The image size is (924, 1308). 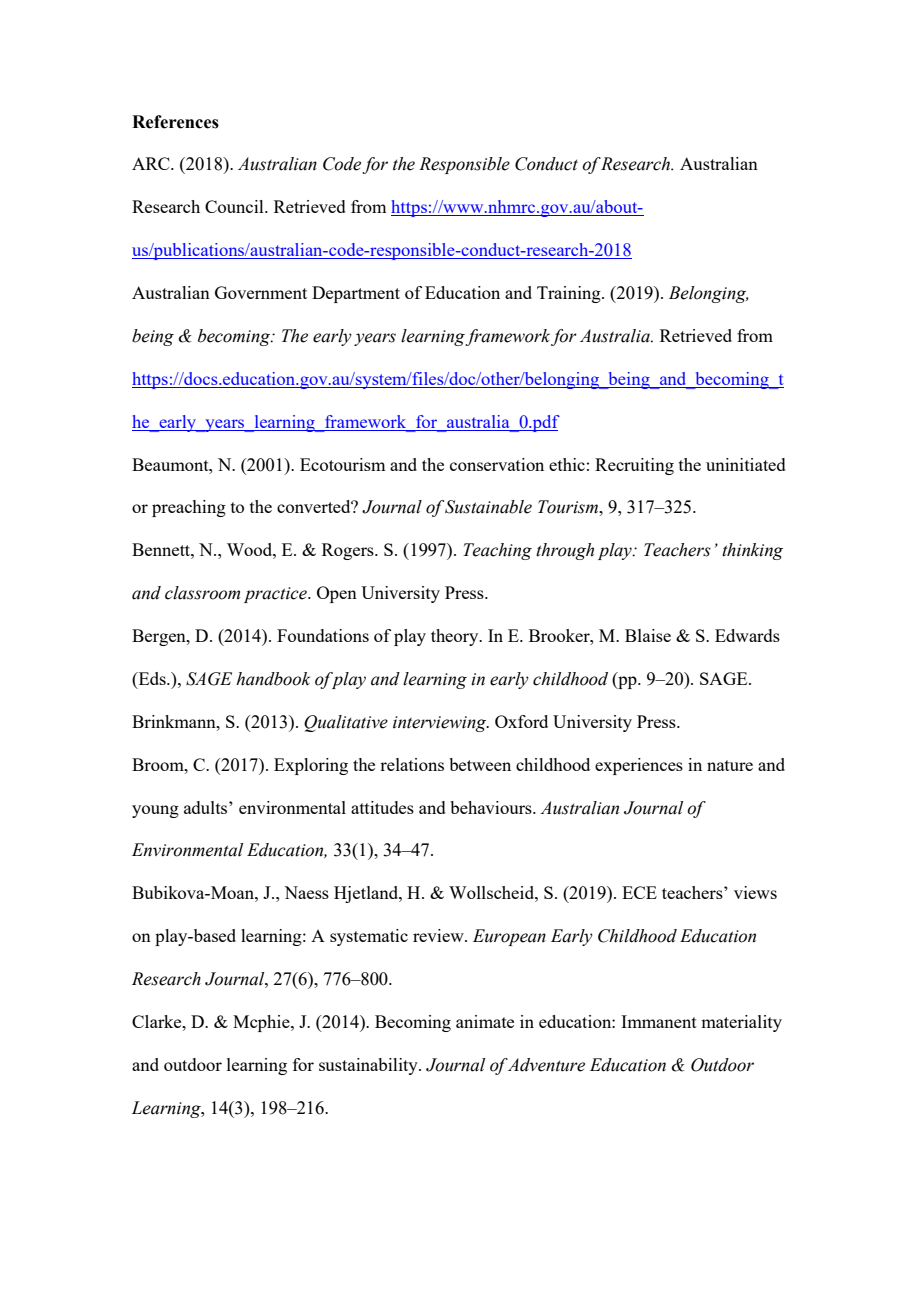 What do you see at coordinates (369, 1066) in the document?
I see `sustainability` at bounding box center [369, 1066].
